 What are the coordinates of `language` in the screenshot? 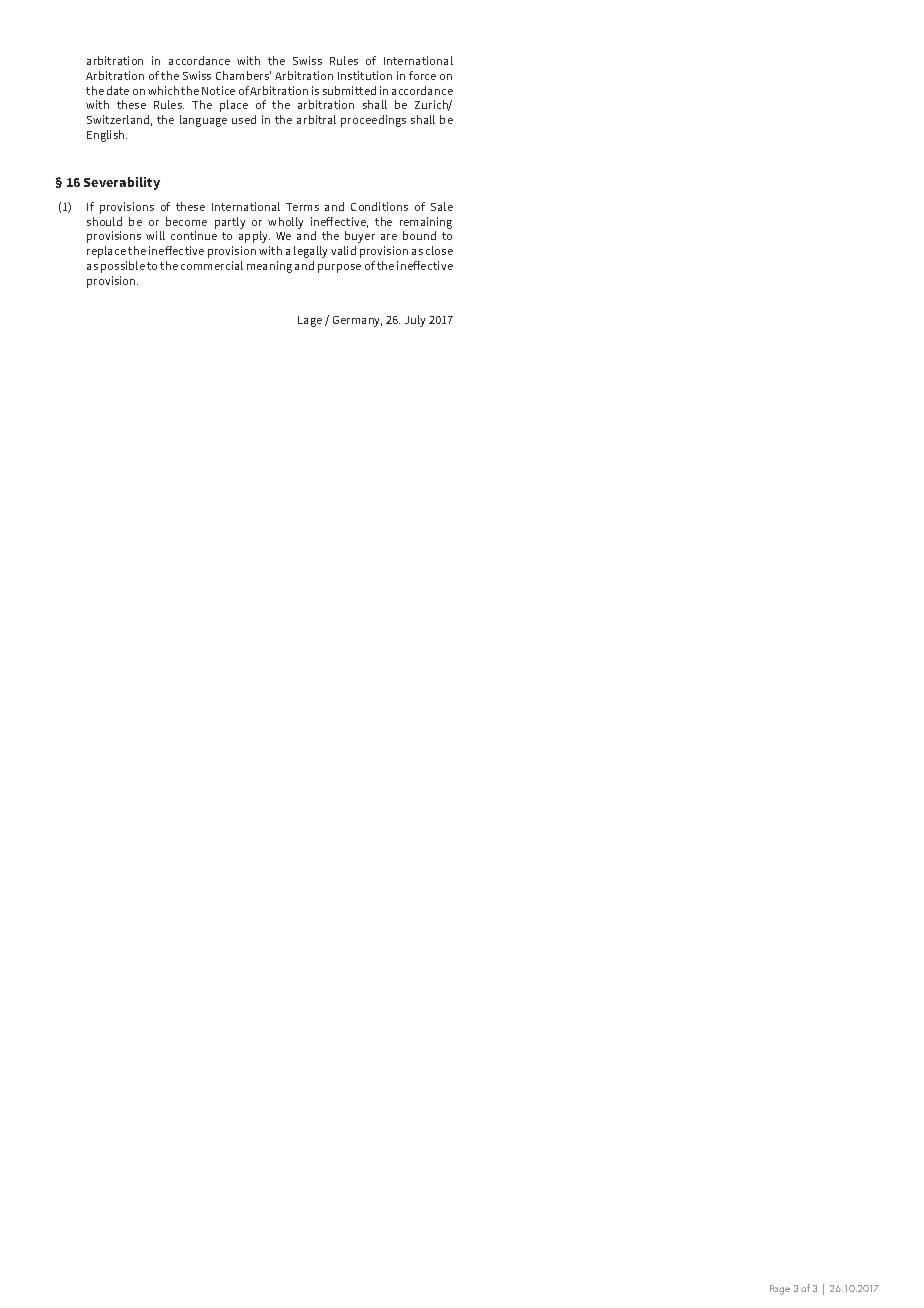 It's located at (203, 121).
